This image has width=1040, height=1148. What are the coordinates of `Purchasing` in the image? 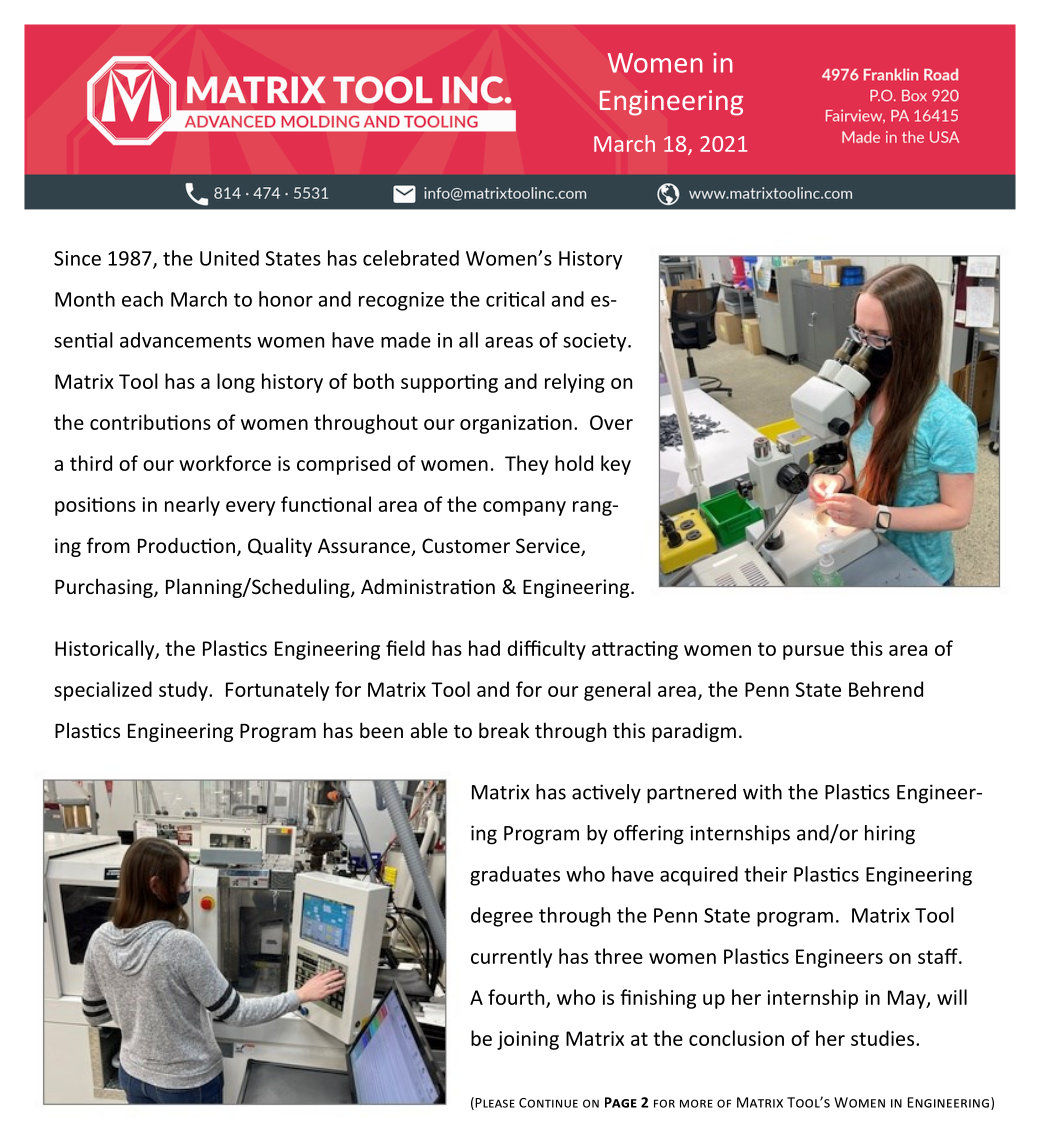 It's located at (105, 588).
